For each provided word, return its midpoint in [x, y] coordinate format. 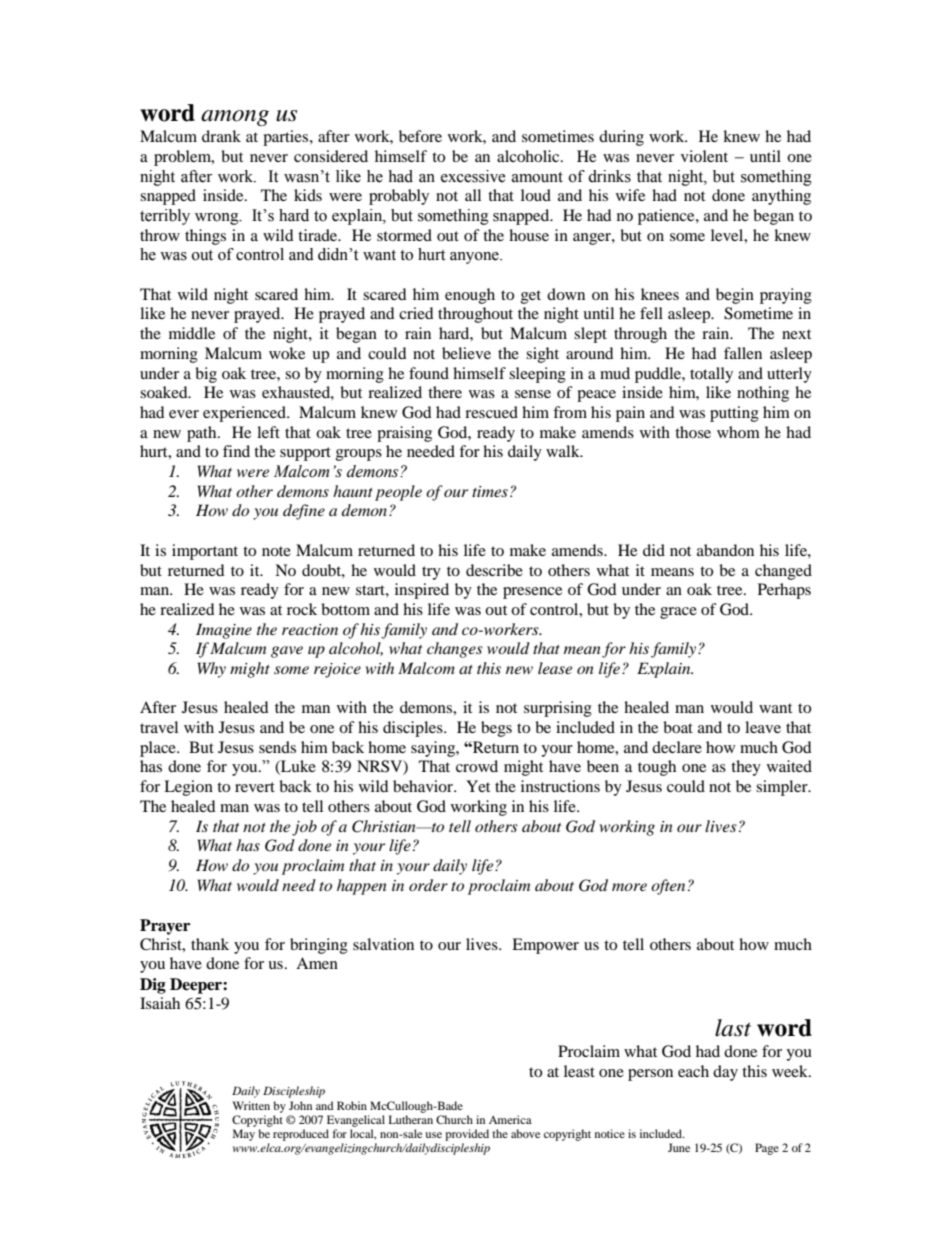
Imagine [224, 631]
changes [455, 650]
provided [467, 1135]
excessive [473, 176]
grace [678, 613]
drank [221, 136]
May [244, 1135]
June [679, 1147]
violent [704, 156]
